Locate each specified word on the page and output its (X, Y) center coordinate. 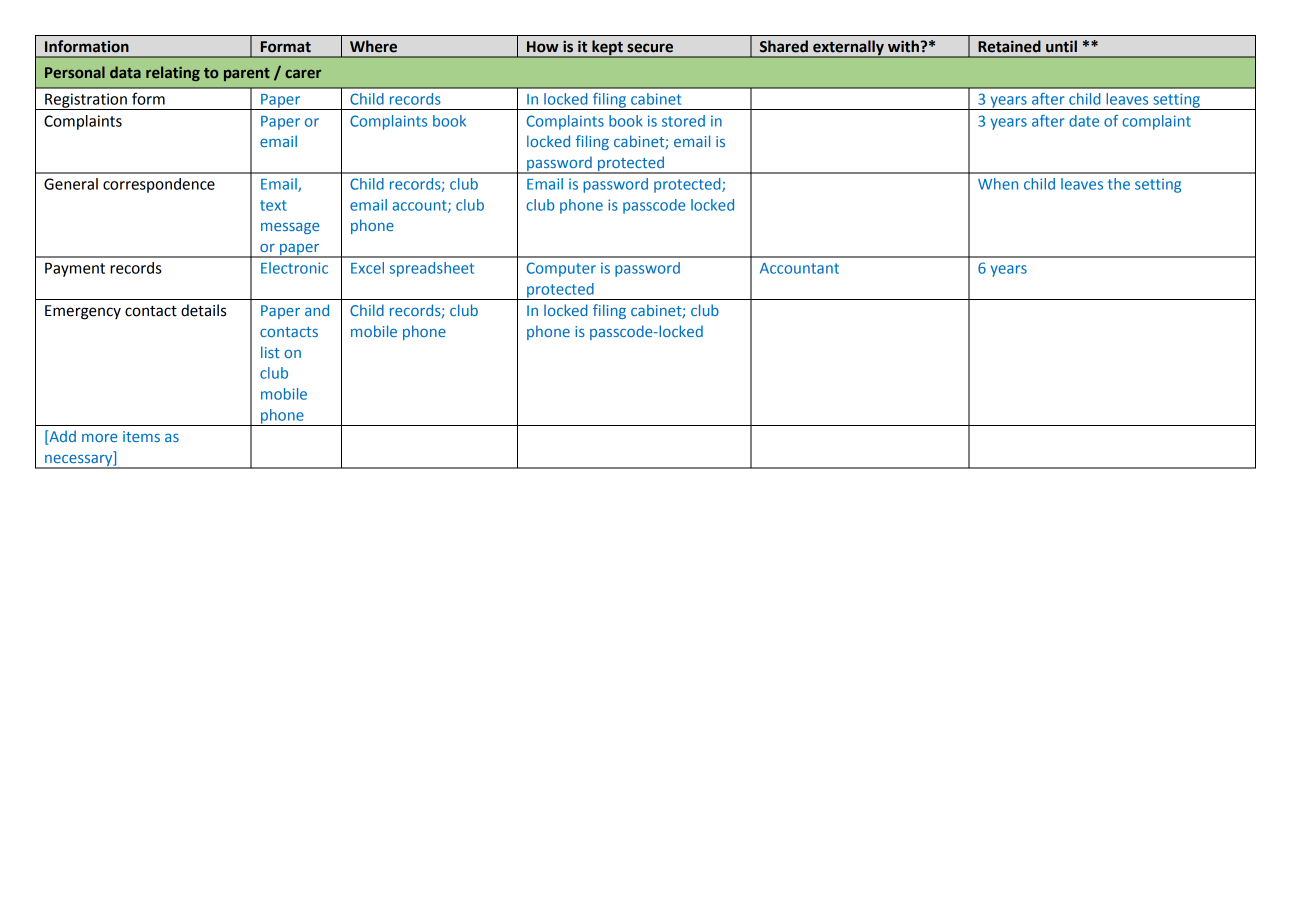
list (270, 352)
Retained (1009, 46)
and (317, 310)
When (998, 184)
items (141, 436)
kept (607, 48)
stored (683, 121)
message (290, 228)
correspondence (159, 185)
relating (173, 73)
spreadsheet (432, 269)
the (1119, 184)
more (99, 438)
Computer (561, 269)
